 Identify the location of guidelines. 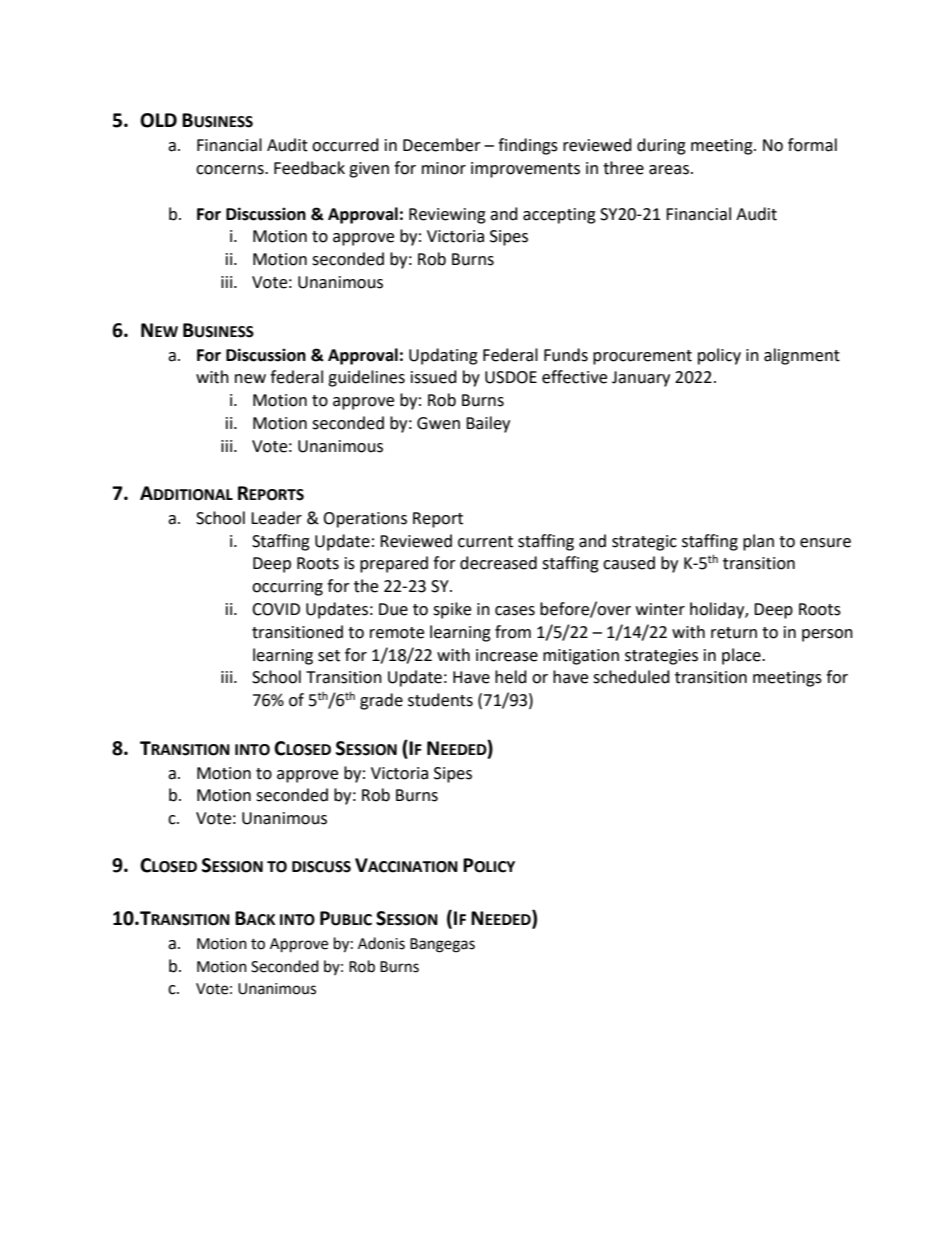
(366, 378).
